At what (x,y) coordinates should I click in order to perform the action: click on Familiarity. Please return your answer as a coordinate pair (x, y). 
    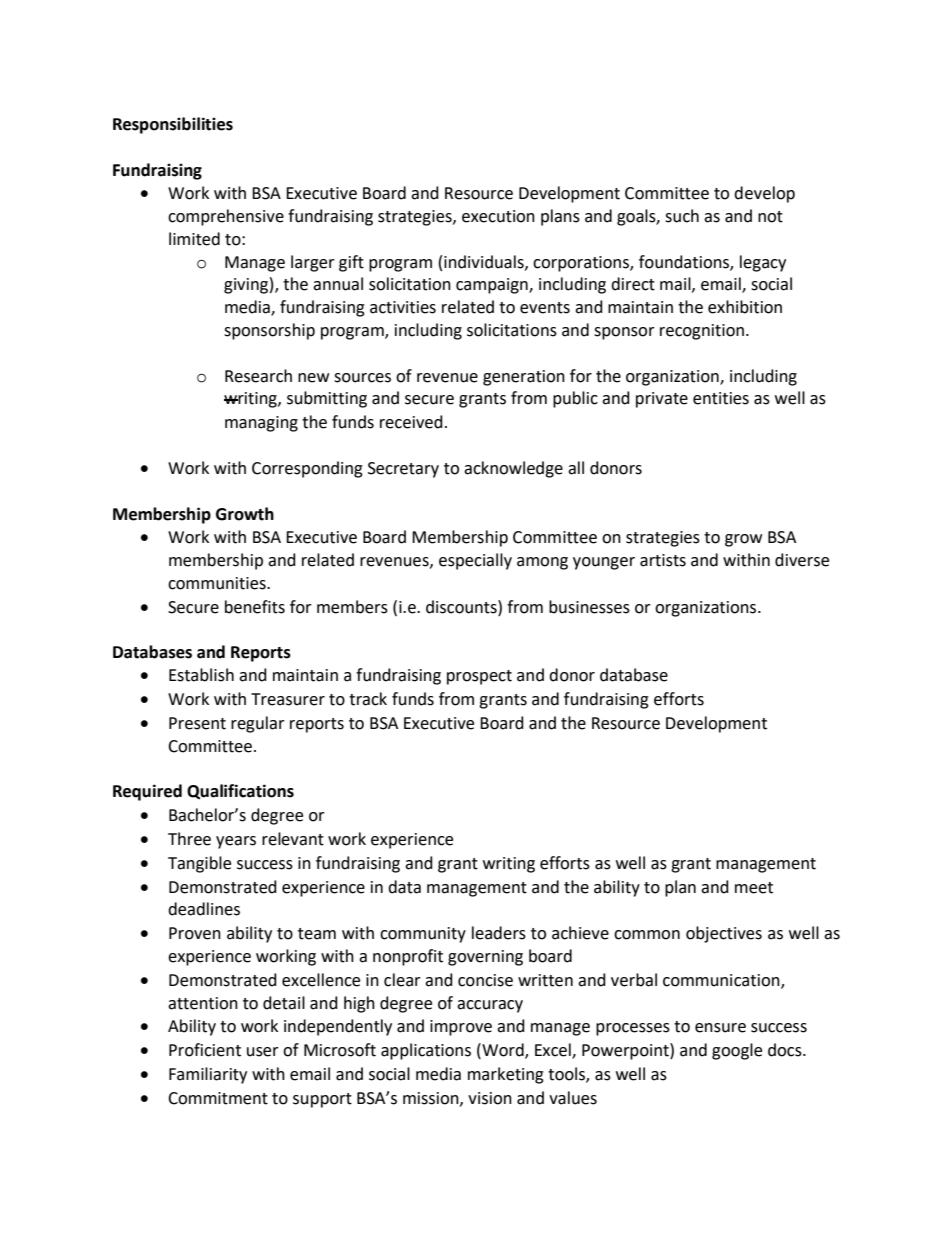
    Looking at the image, I should click on (208, 1075).
